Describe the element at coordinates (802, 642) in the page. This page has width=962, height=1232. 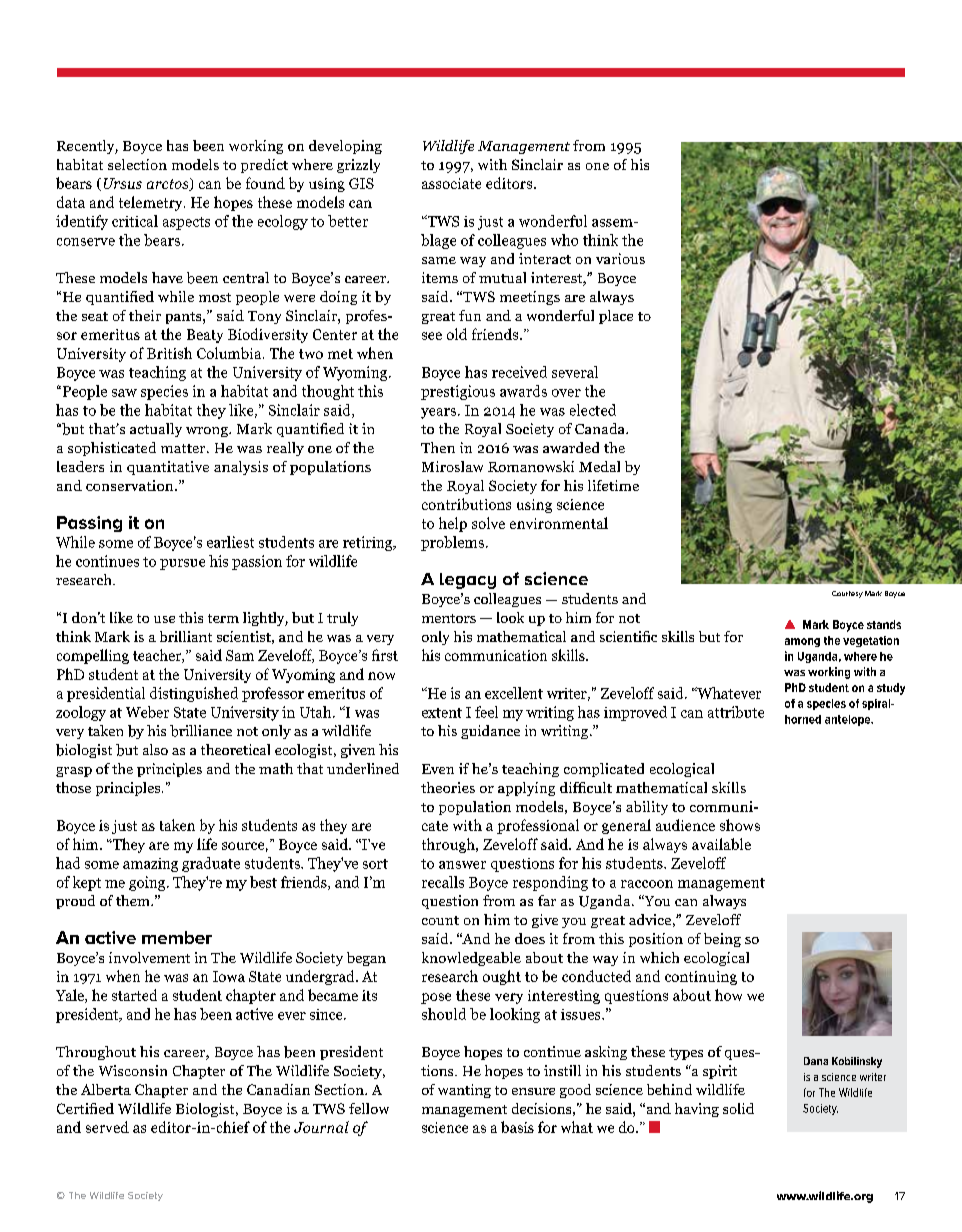
I see `among` at that location.
